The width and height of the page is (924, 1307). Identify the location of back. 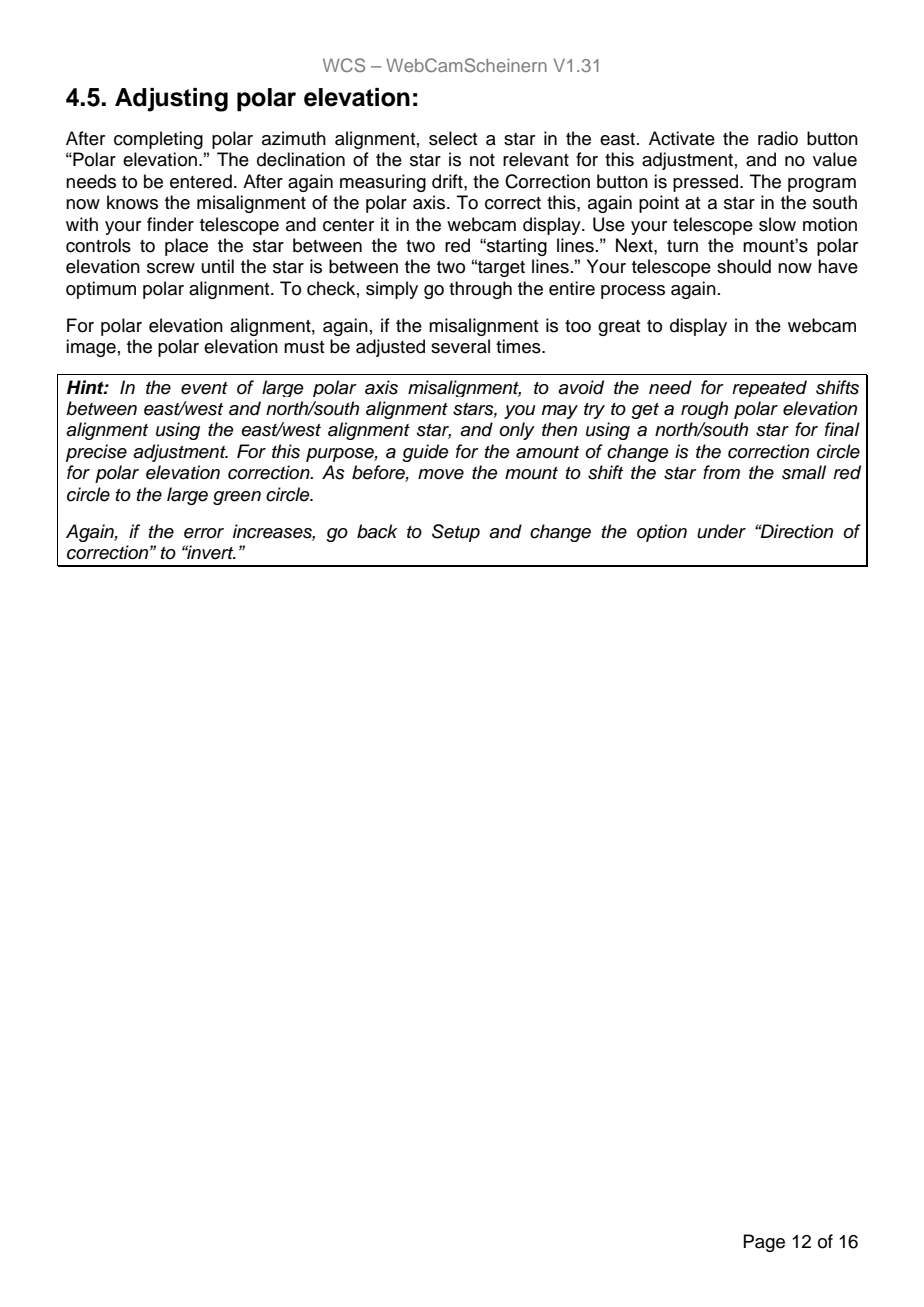
(377, 531).
